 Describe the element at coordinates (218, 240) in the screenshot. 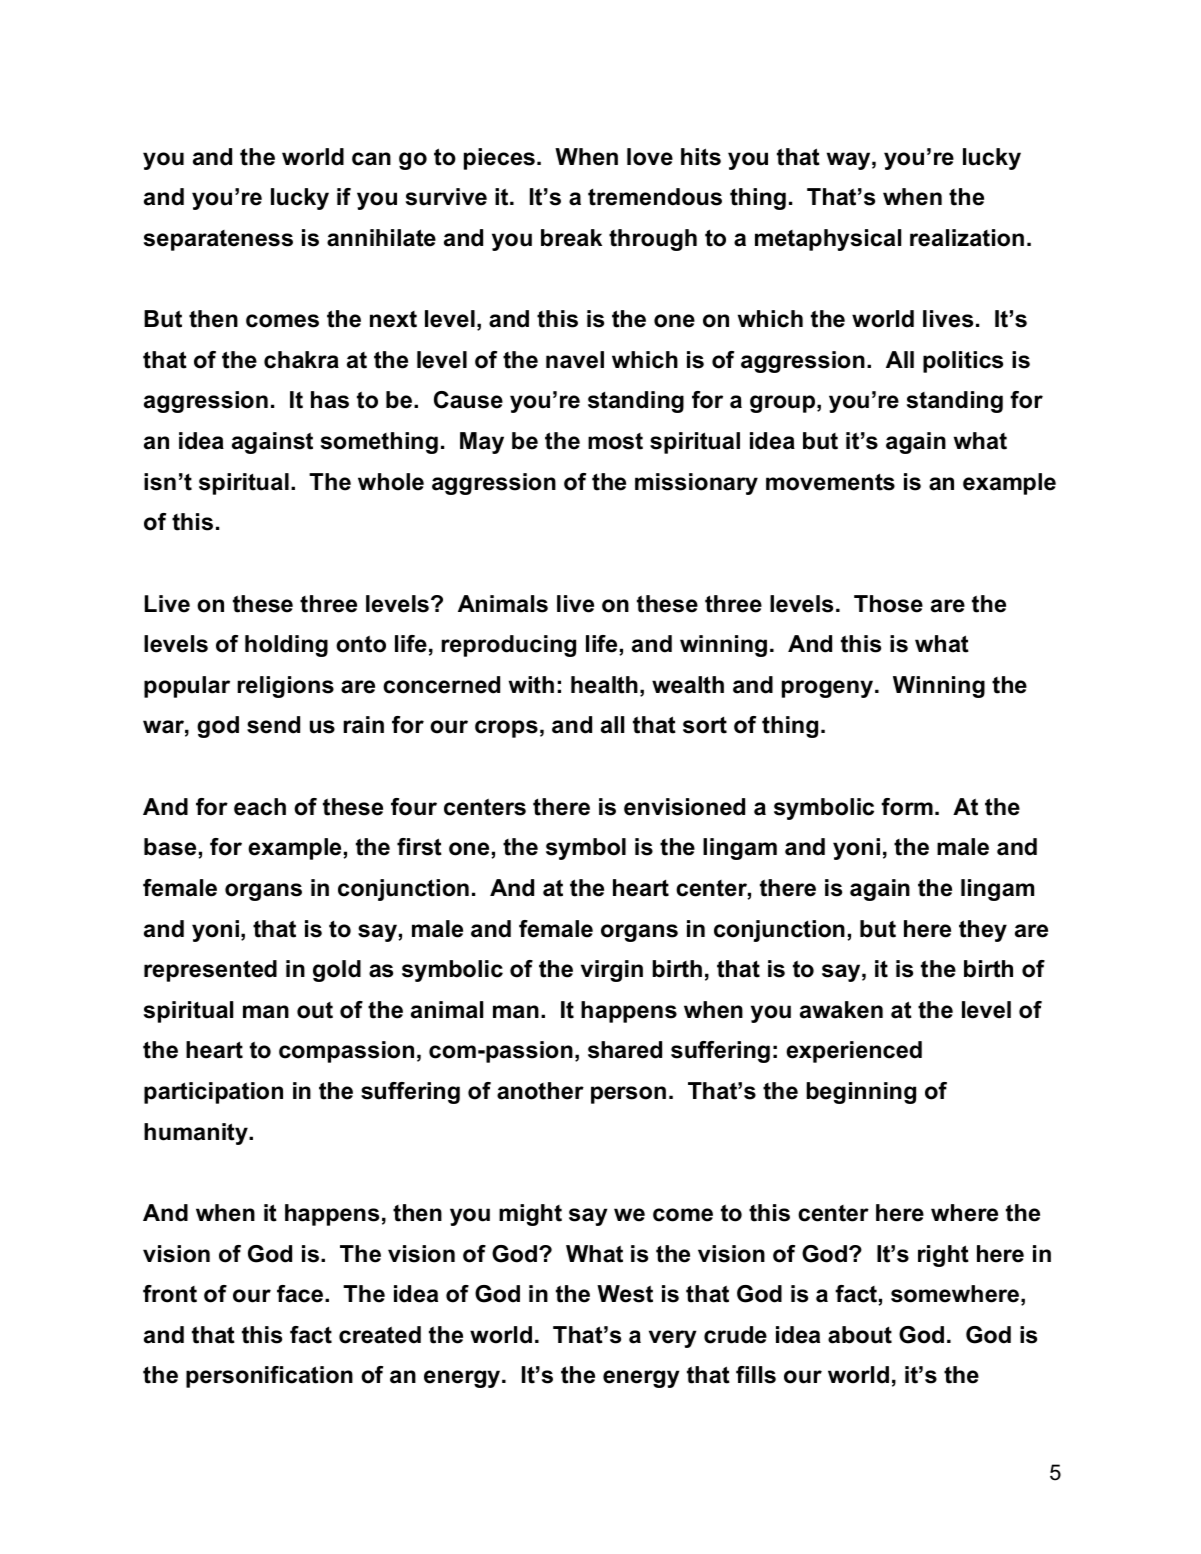

I see `separateness` at that location.
